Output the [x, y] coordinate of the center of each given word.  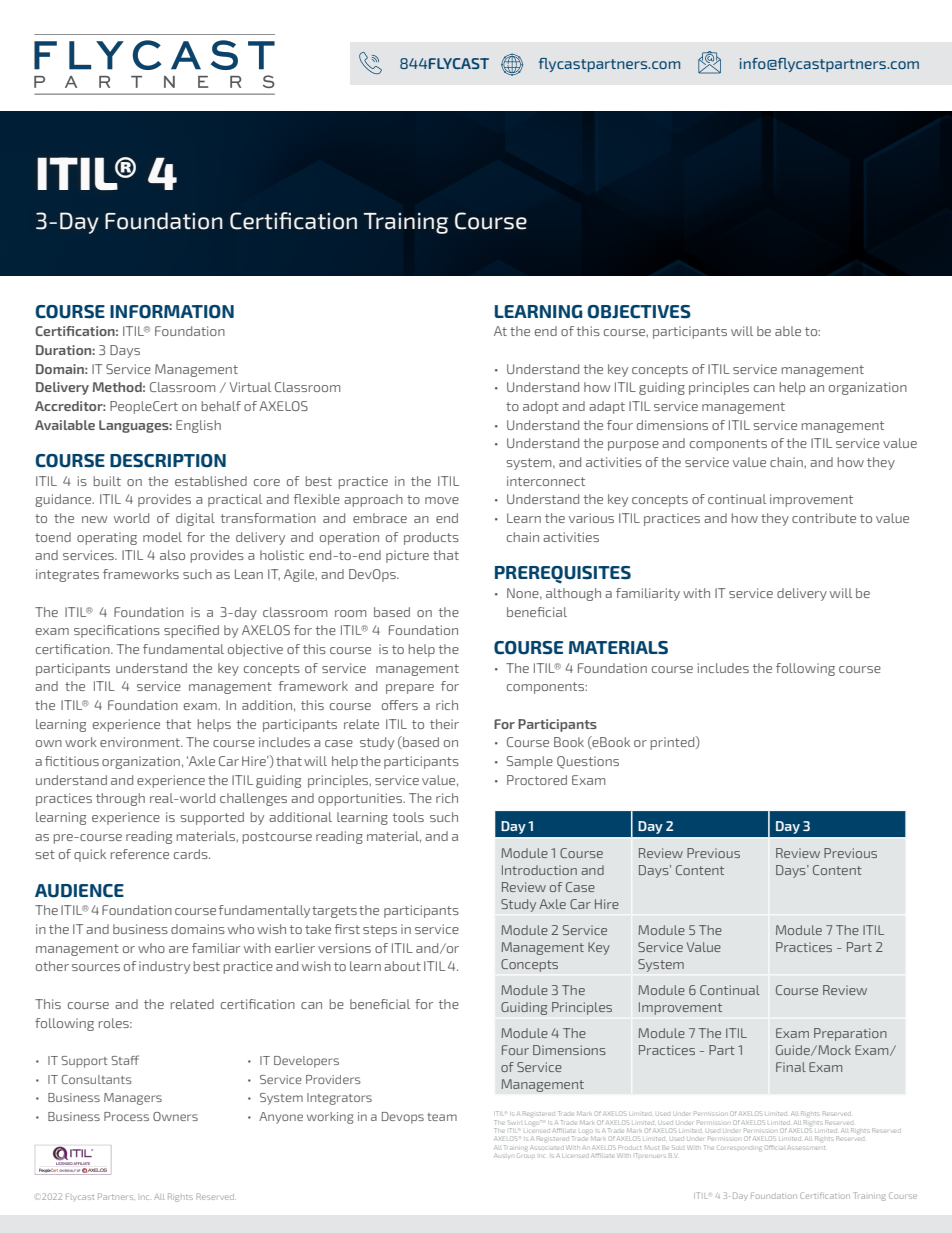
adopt [541, 407]
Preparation [850, 1034]
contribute [824, 518]
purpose [633, 446]
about [402, 966]
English [198, 426]
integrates [67, 575]
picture [407, 556]
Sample [530, 762]
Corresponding [738, 1148]
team [442, 1117]
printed [674, 743]
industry [164, 967]
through [120, 799]
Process [126, 1116]
